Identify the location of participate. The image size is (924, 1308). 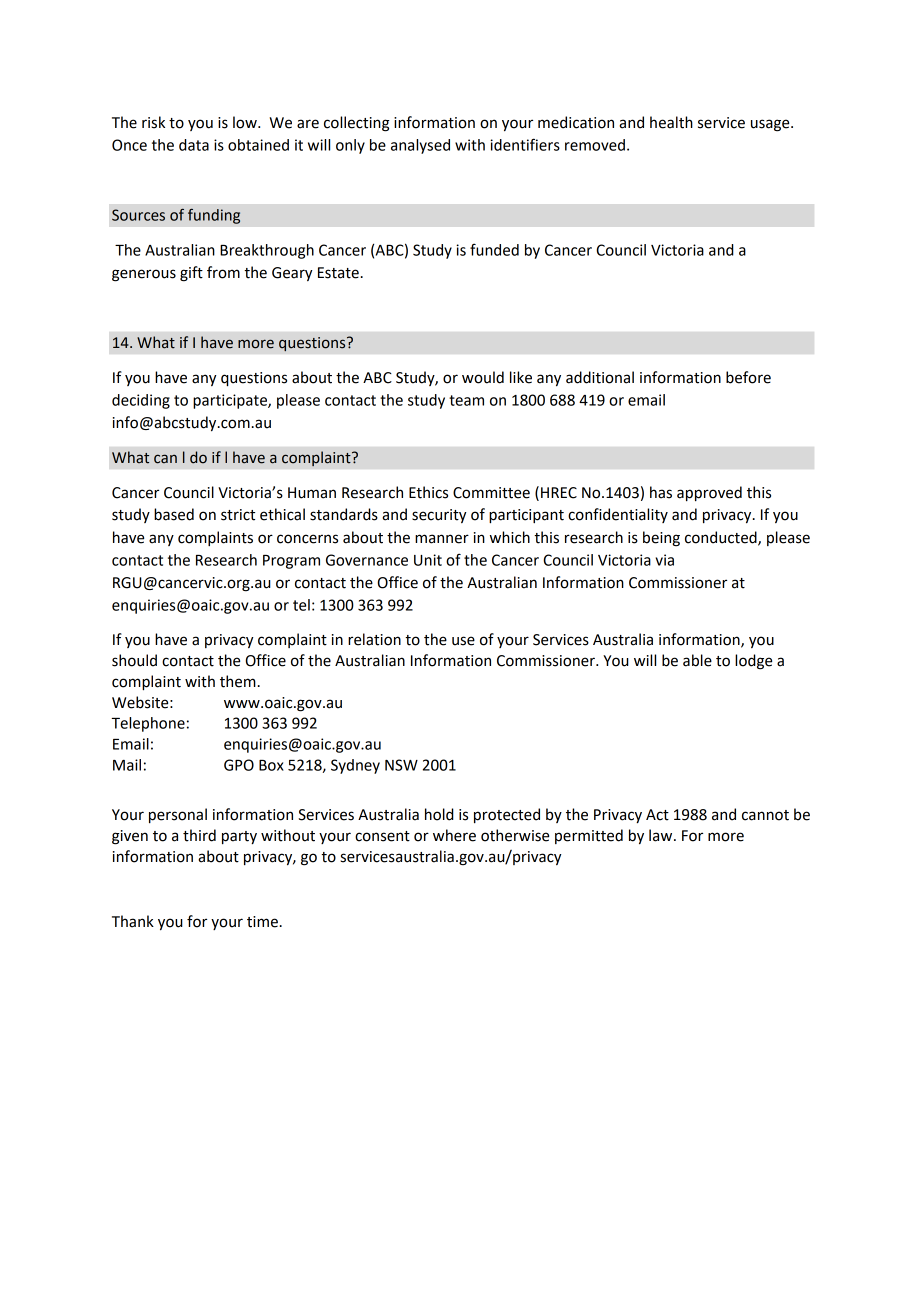
(231, 401).
